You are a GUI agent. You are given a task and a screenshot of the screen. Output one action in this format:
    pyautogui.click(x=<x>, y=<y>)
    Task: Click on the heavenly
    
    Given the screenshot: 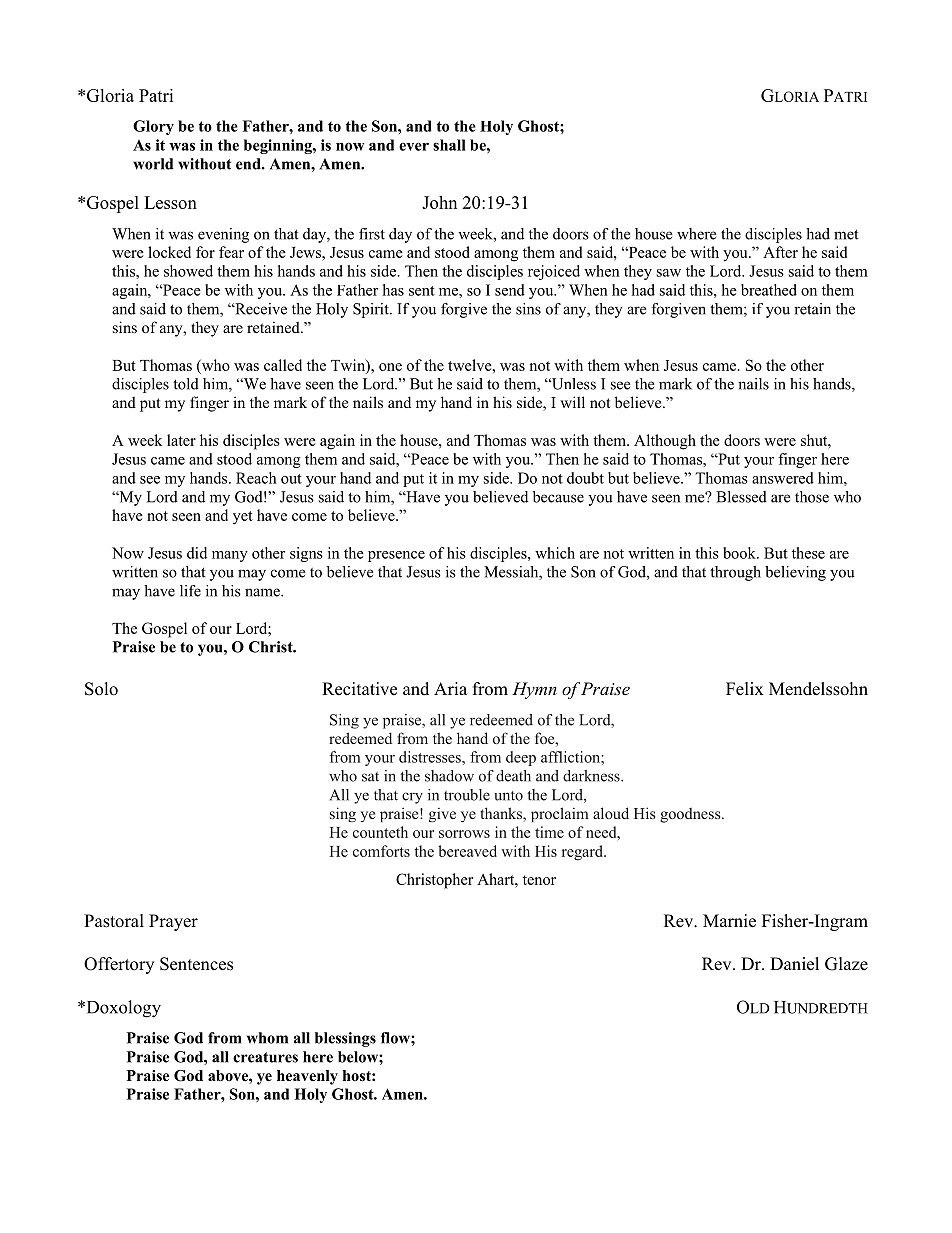 What is the action you would take?
    pyautogui.click(x=307, y=1077)
